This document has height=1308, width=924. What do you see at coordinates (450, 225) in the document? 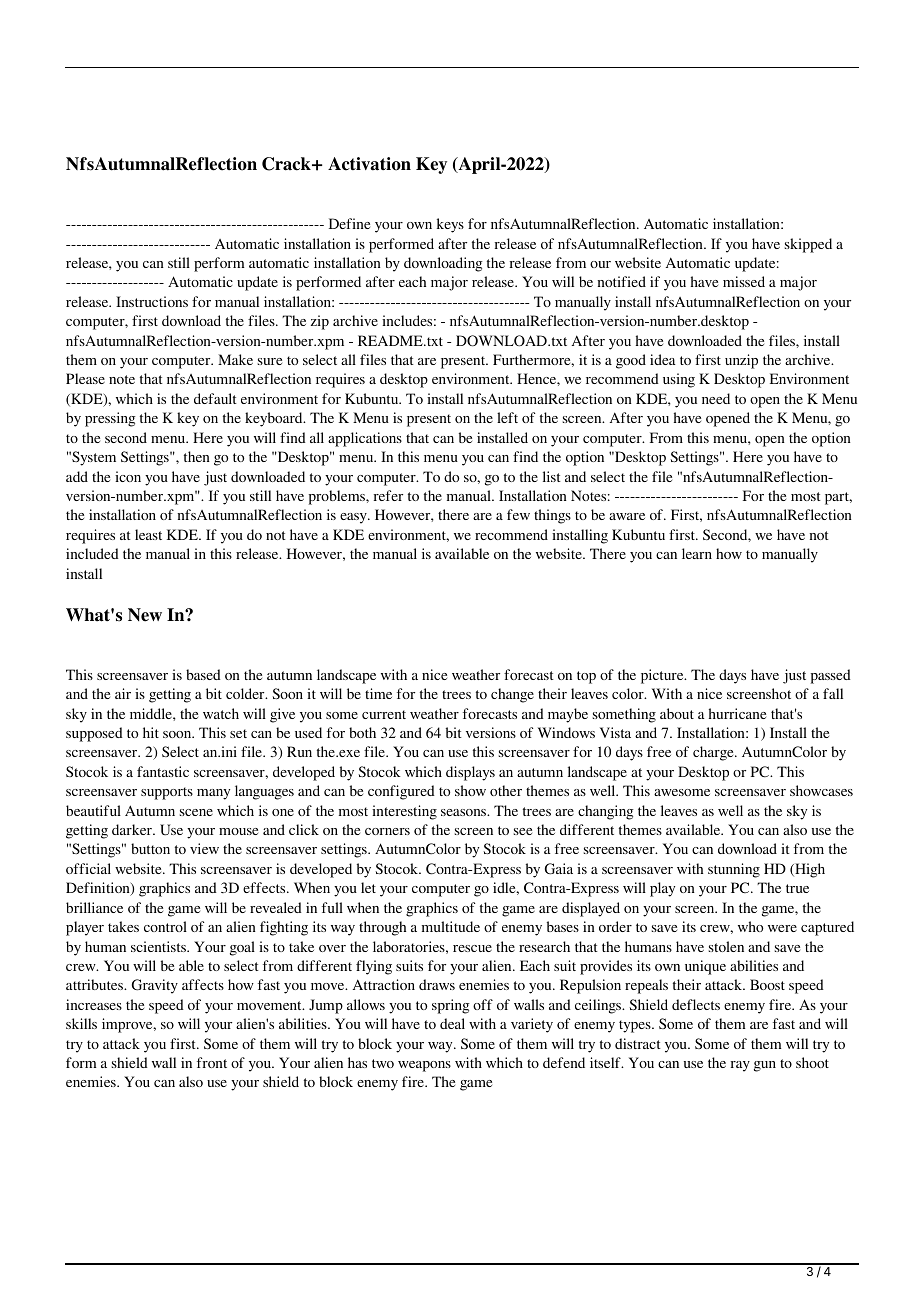
I see `keys` at bounding box center [450, 225].
